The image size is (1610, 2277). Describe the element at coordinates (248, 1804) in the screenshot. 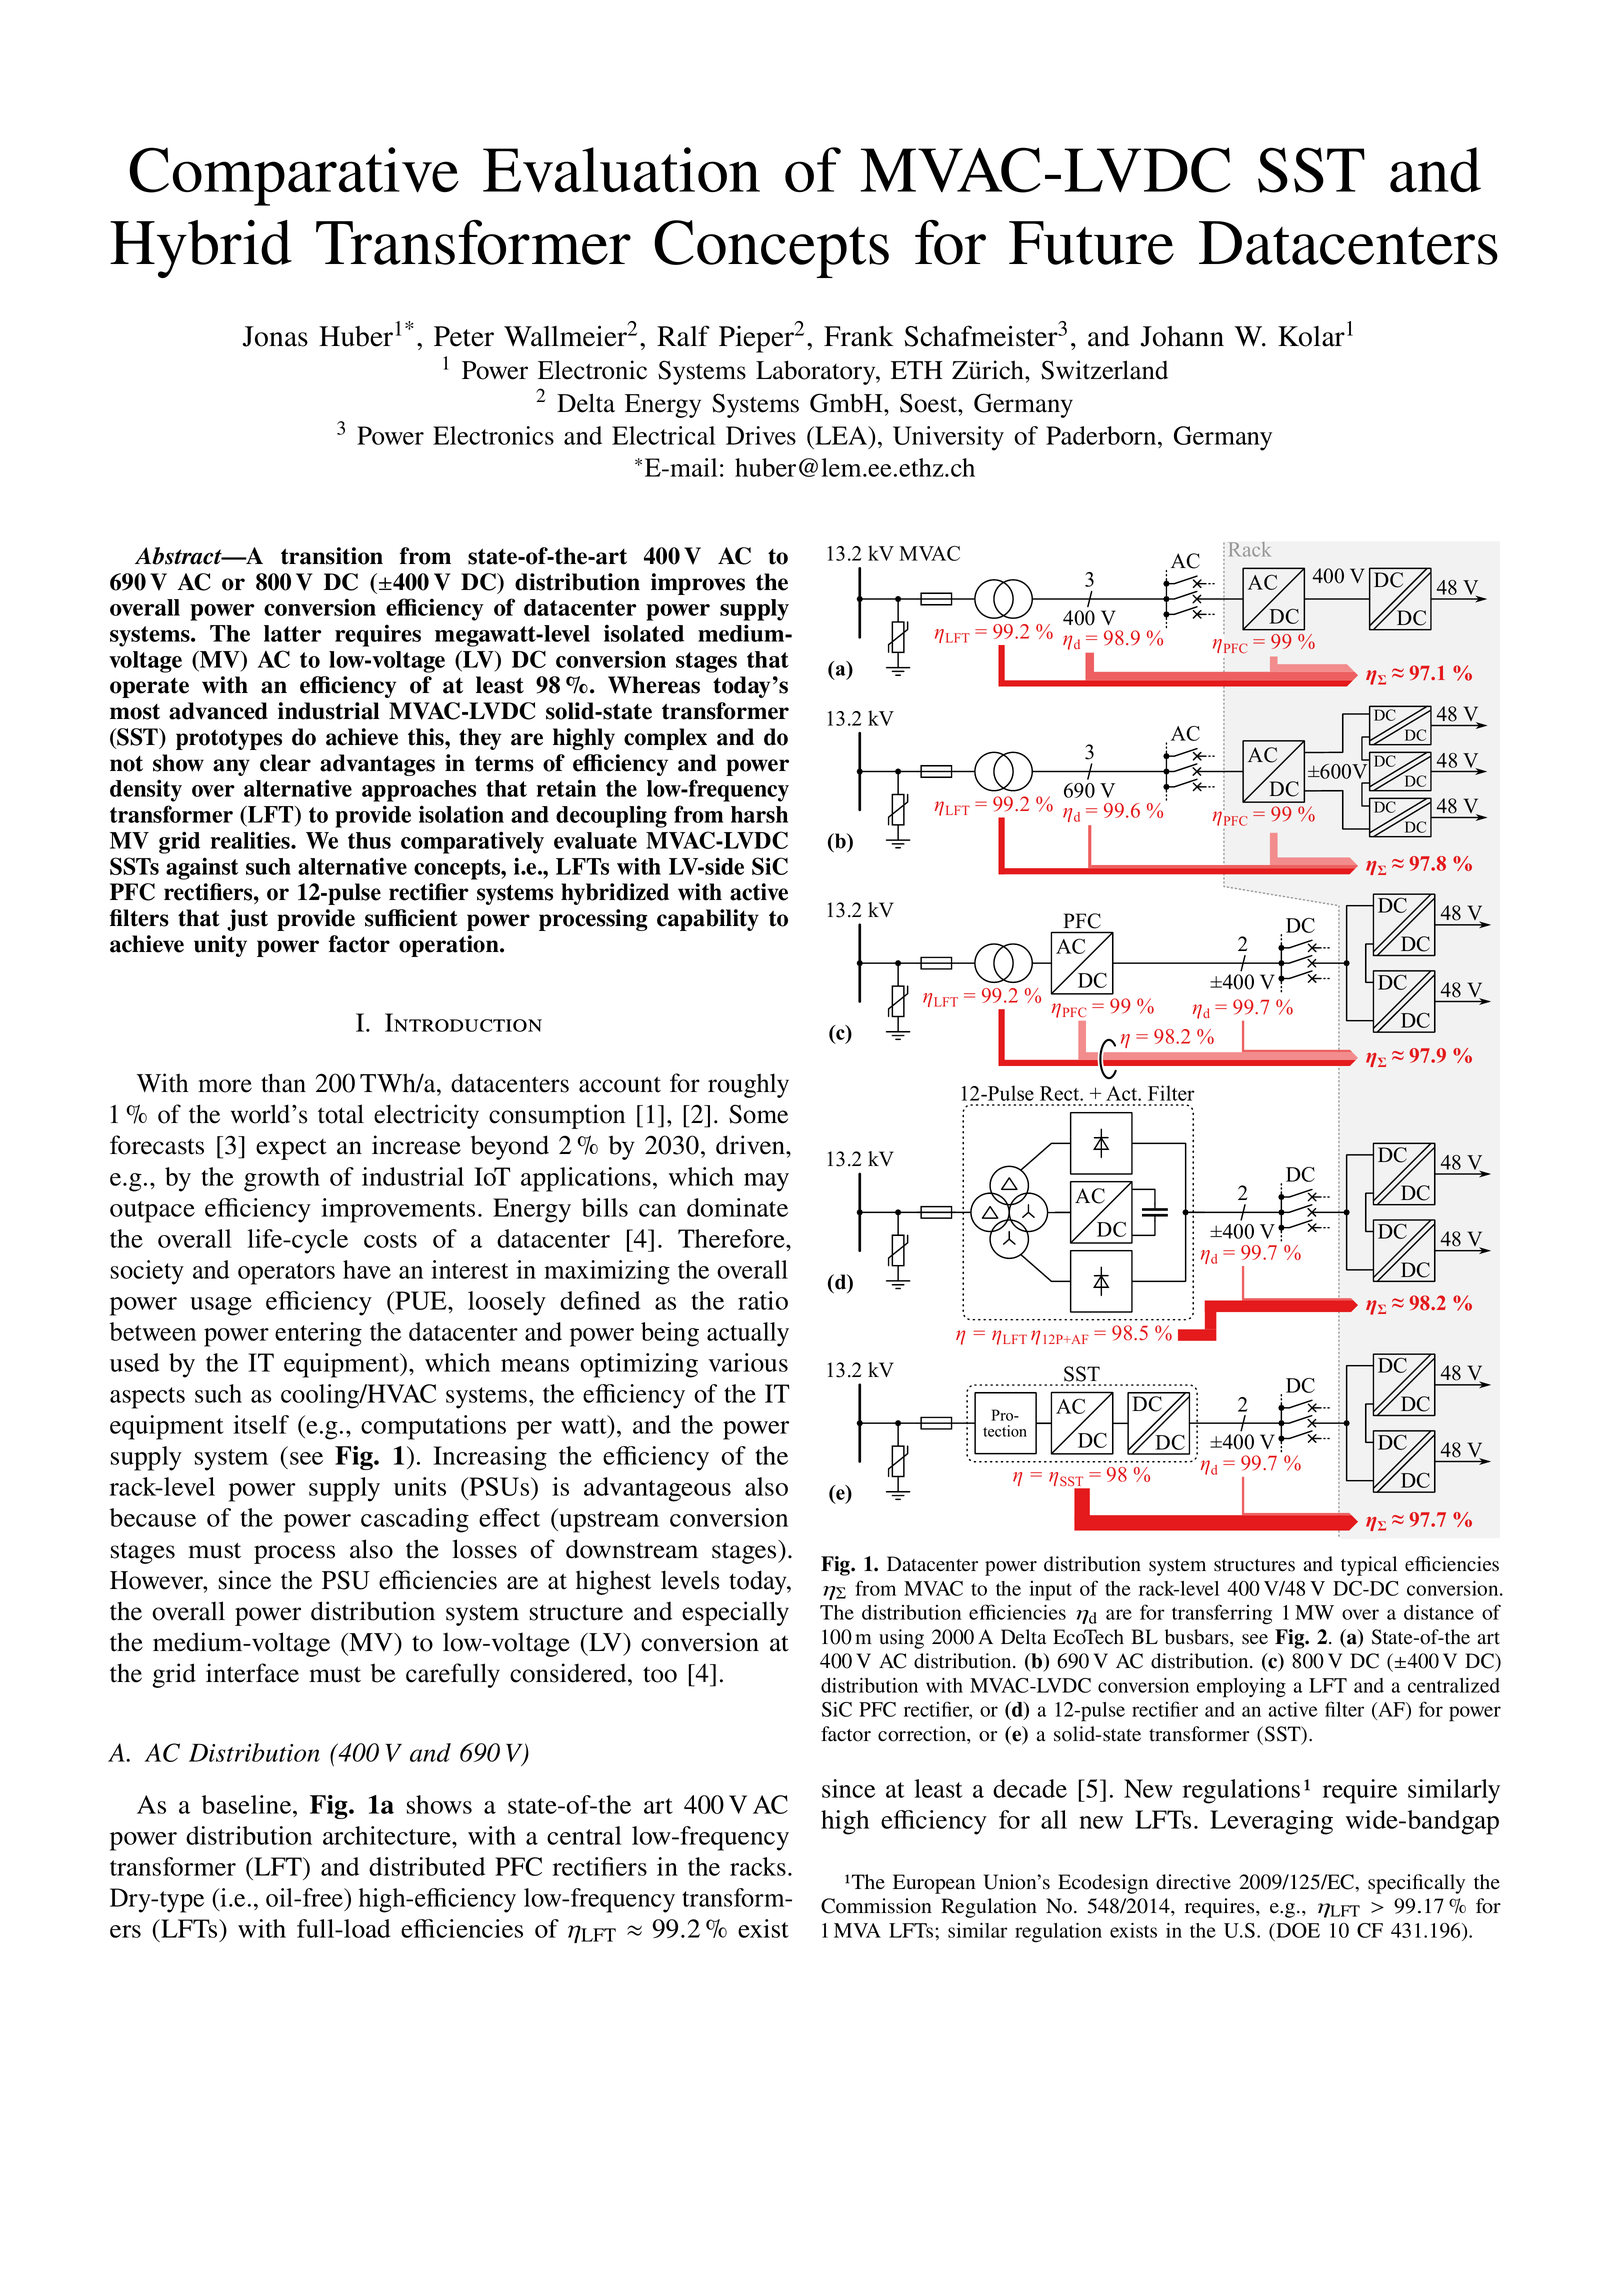

I see `baseline` at that location.
